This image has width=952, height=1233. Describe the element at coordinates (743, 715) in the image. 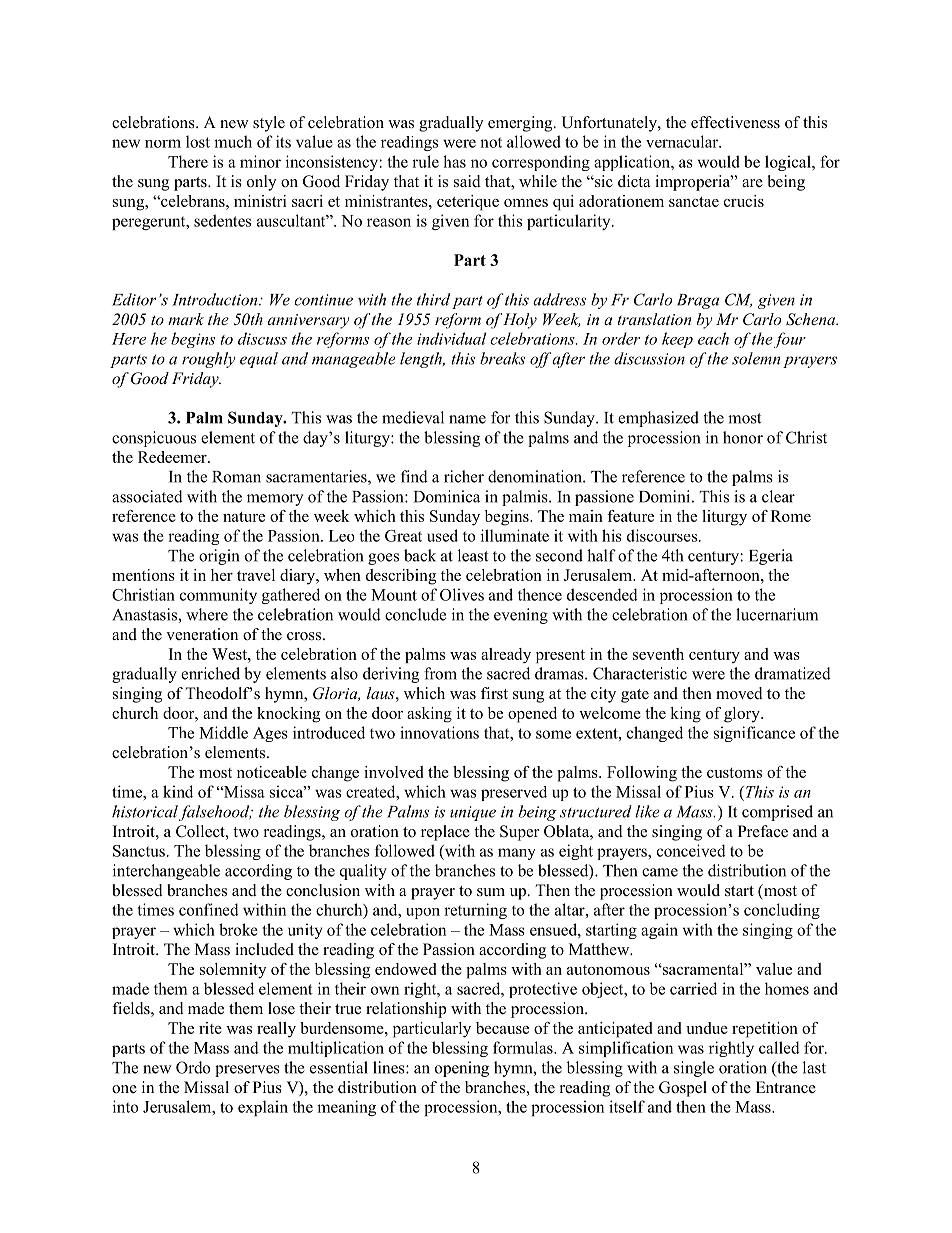

I see `glory` at that location.
